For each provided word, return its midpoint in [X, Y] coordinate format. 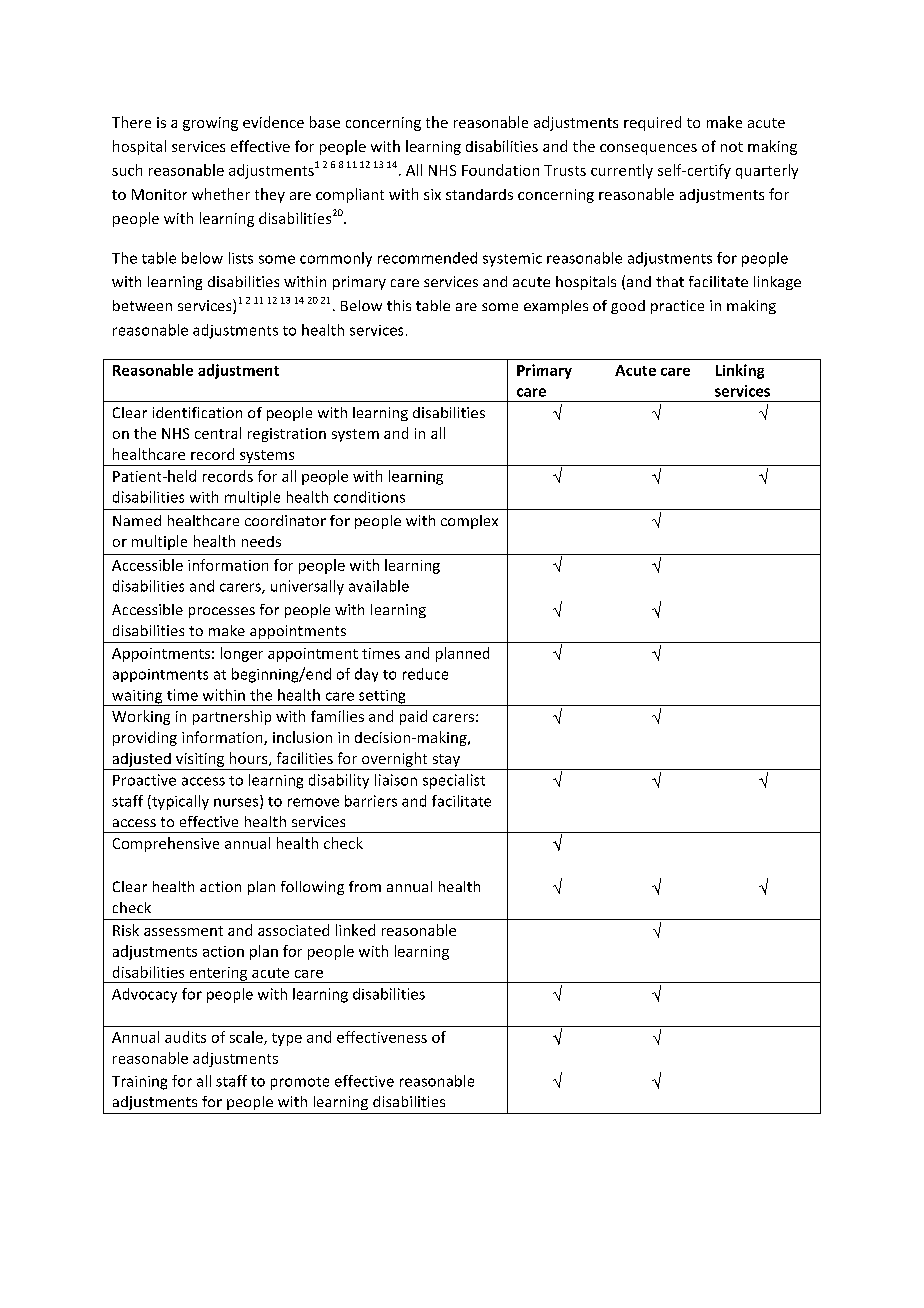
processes [222, 612]
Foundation [500, 170]
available [379, 586]
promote [300, 1083]
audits [185, 1037]
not [732, 147]
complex [469, 522]
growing [210, 124]
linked [355, 930]
